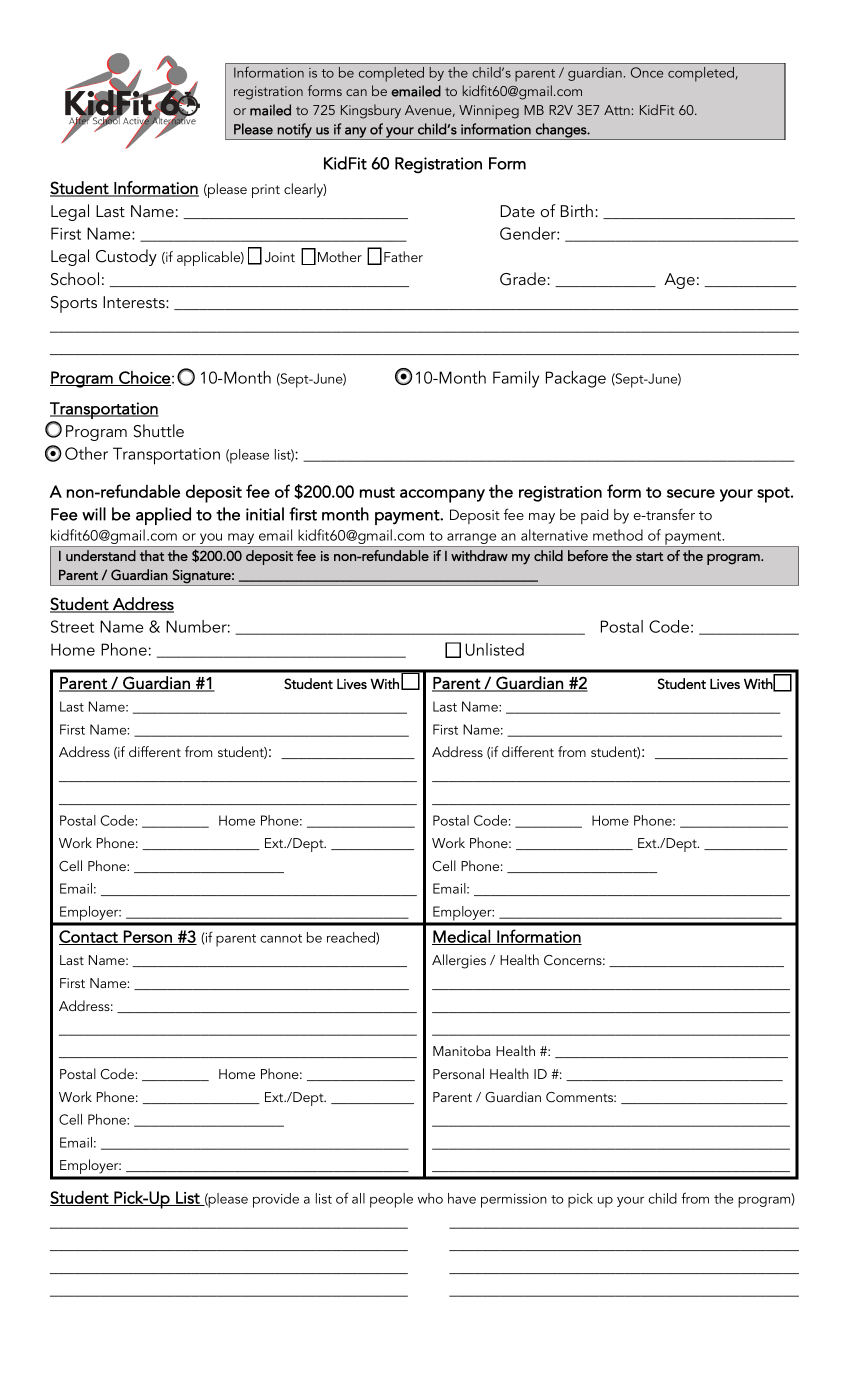  Describe the element at coordinates (617, 110) in the image. I see `Attn` at that location.
